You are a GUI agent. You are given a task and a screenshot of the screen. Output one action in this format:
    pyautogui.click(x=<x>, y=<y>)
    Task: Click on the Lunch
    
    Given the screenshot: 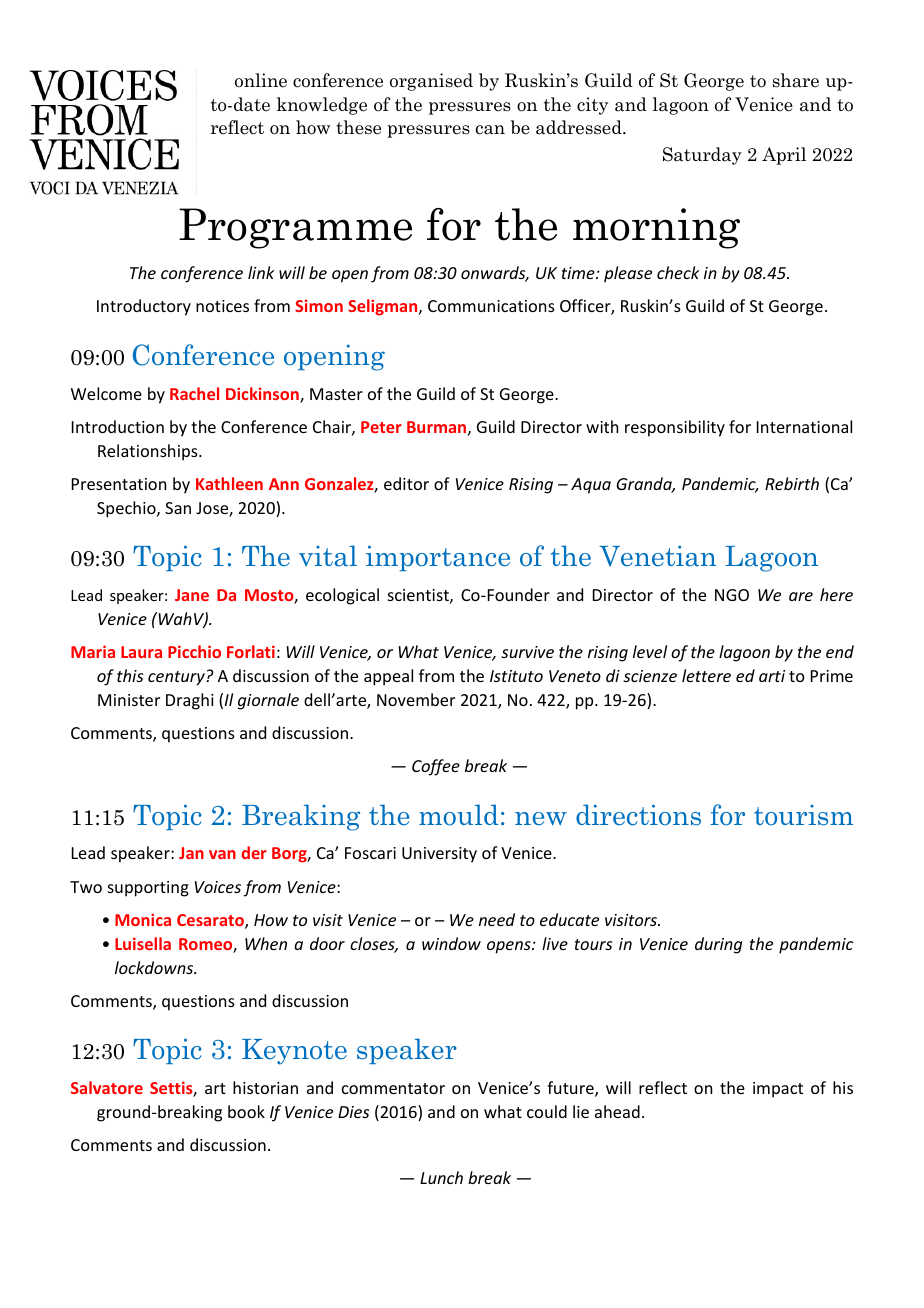 What is the action you would take?
    pyautogui.click(x=441, y=1177)
